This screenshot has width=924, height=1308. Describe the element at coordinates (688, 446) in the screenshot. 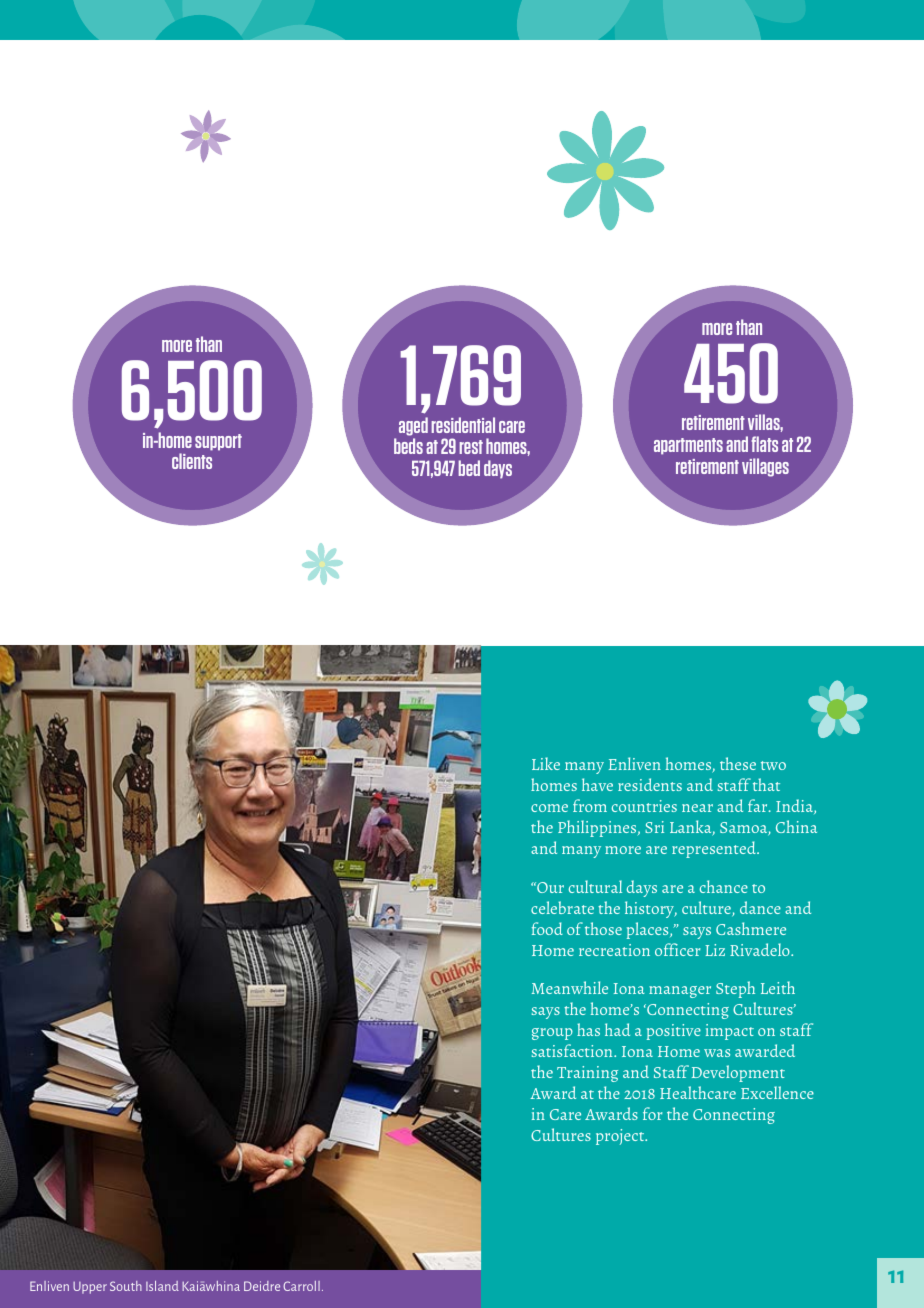

I see `apartments` at that location.
